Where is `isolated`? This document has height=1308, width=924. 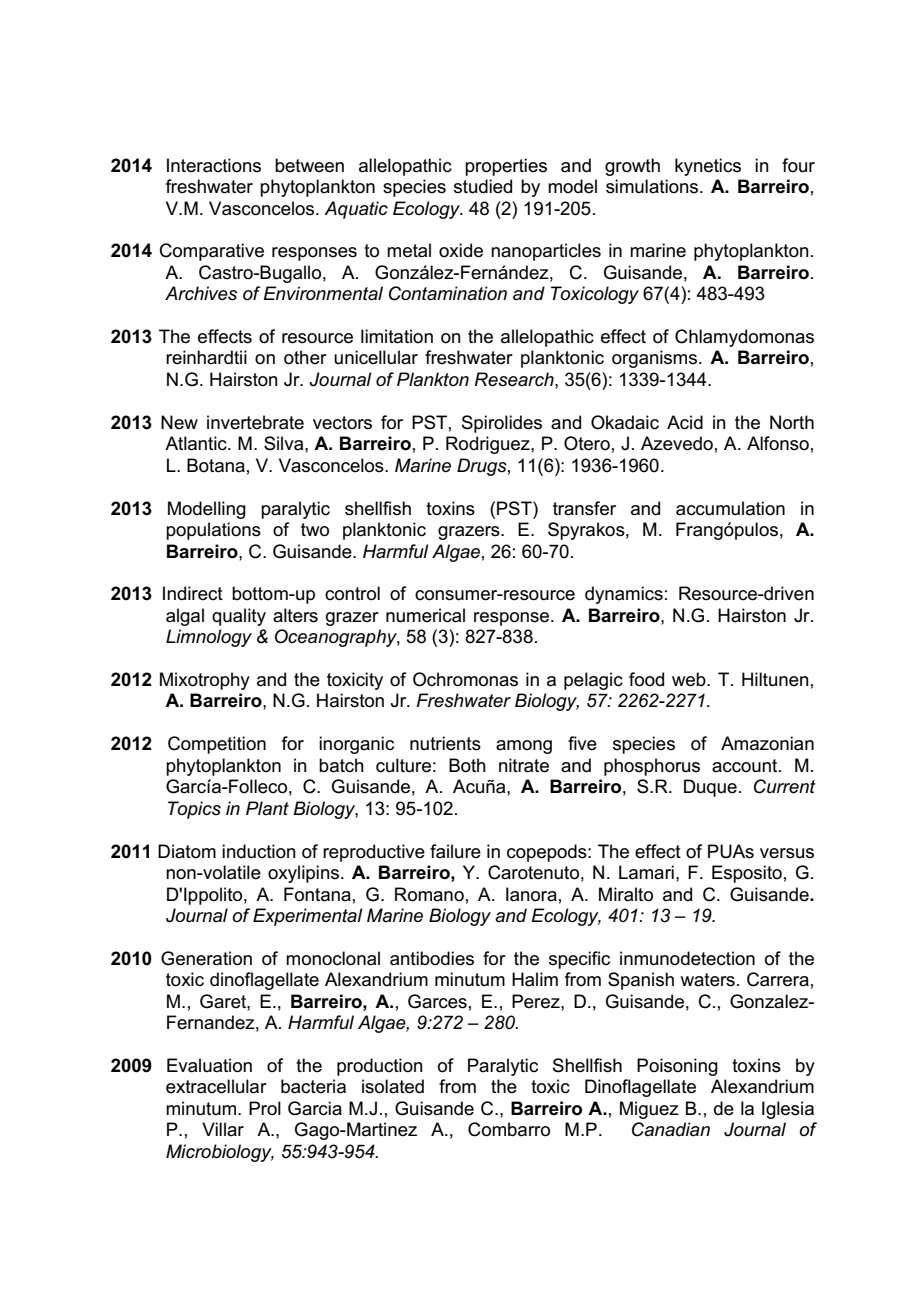
isolated is located at coordinates (393, 1086).
